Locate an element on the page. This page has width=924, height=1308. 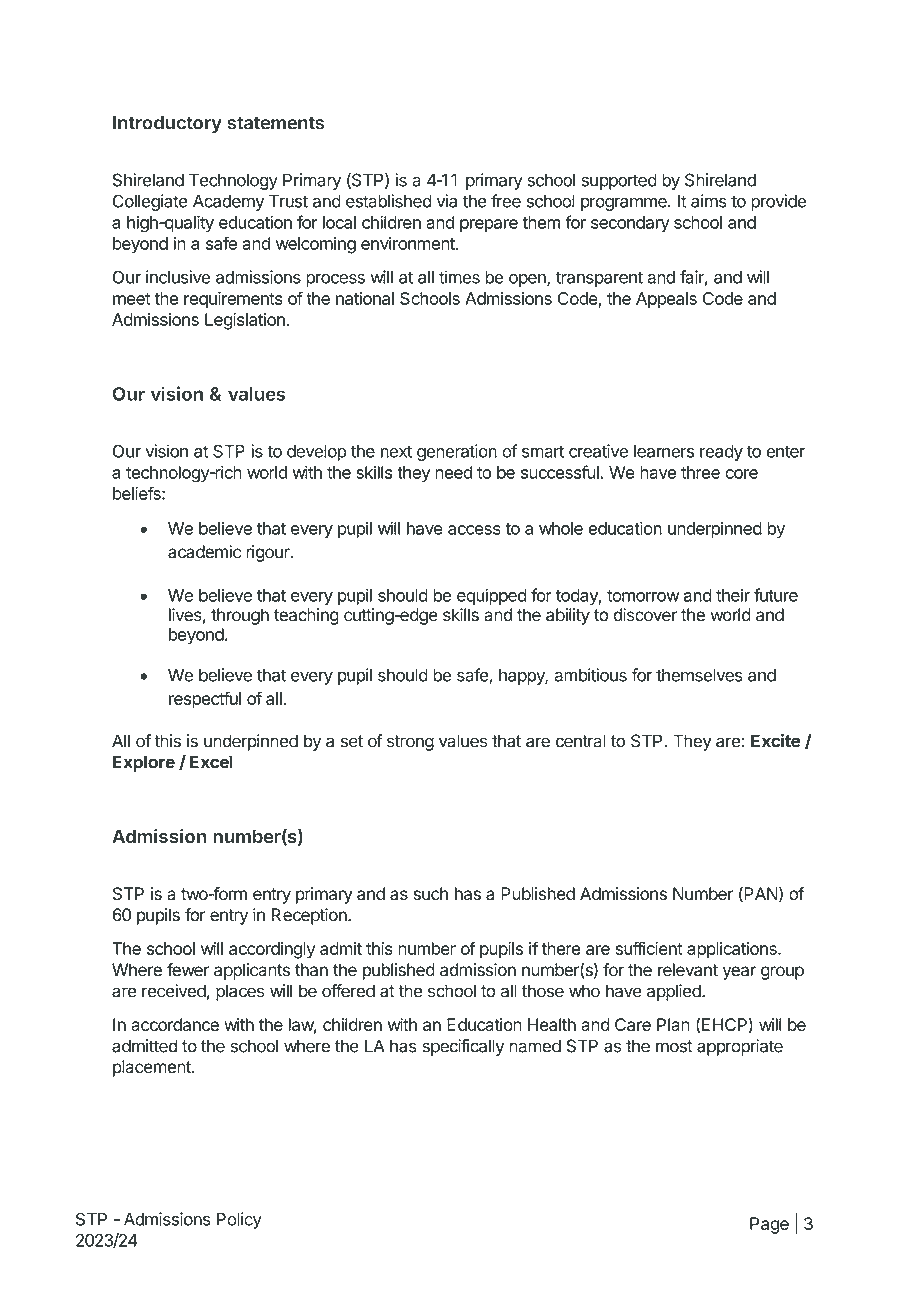
academic is located at coordinates (204, 552).
